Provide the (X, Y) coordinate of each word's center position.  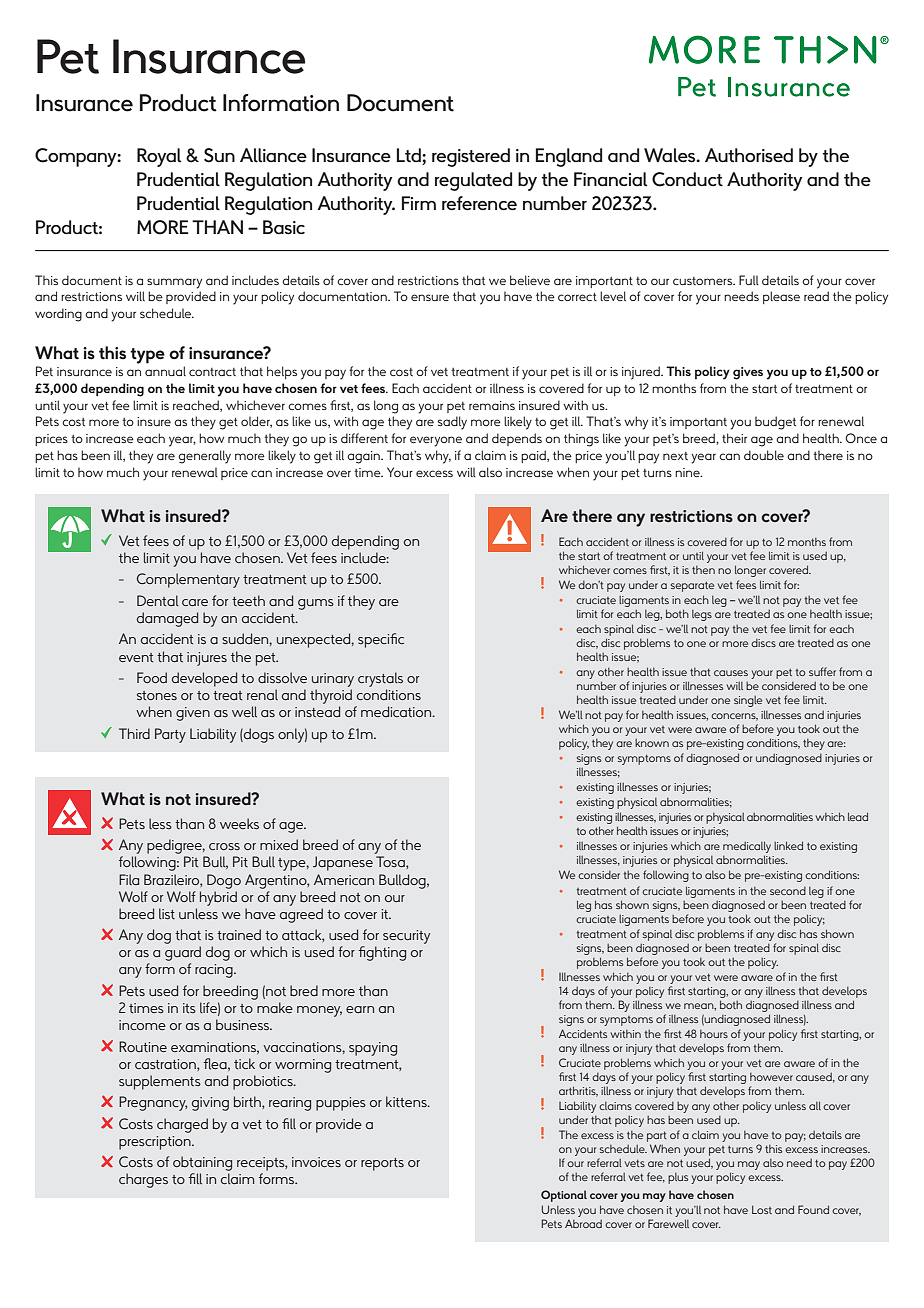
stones (157, 695)
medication (397, 711)
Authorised (749, 155)
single (748, 701)
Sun (219, 155)
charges (143, 1180)
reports (382, 1164)
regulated (473, 181)
